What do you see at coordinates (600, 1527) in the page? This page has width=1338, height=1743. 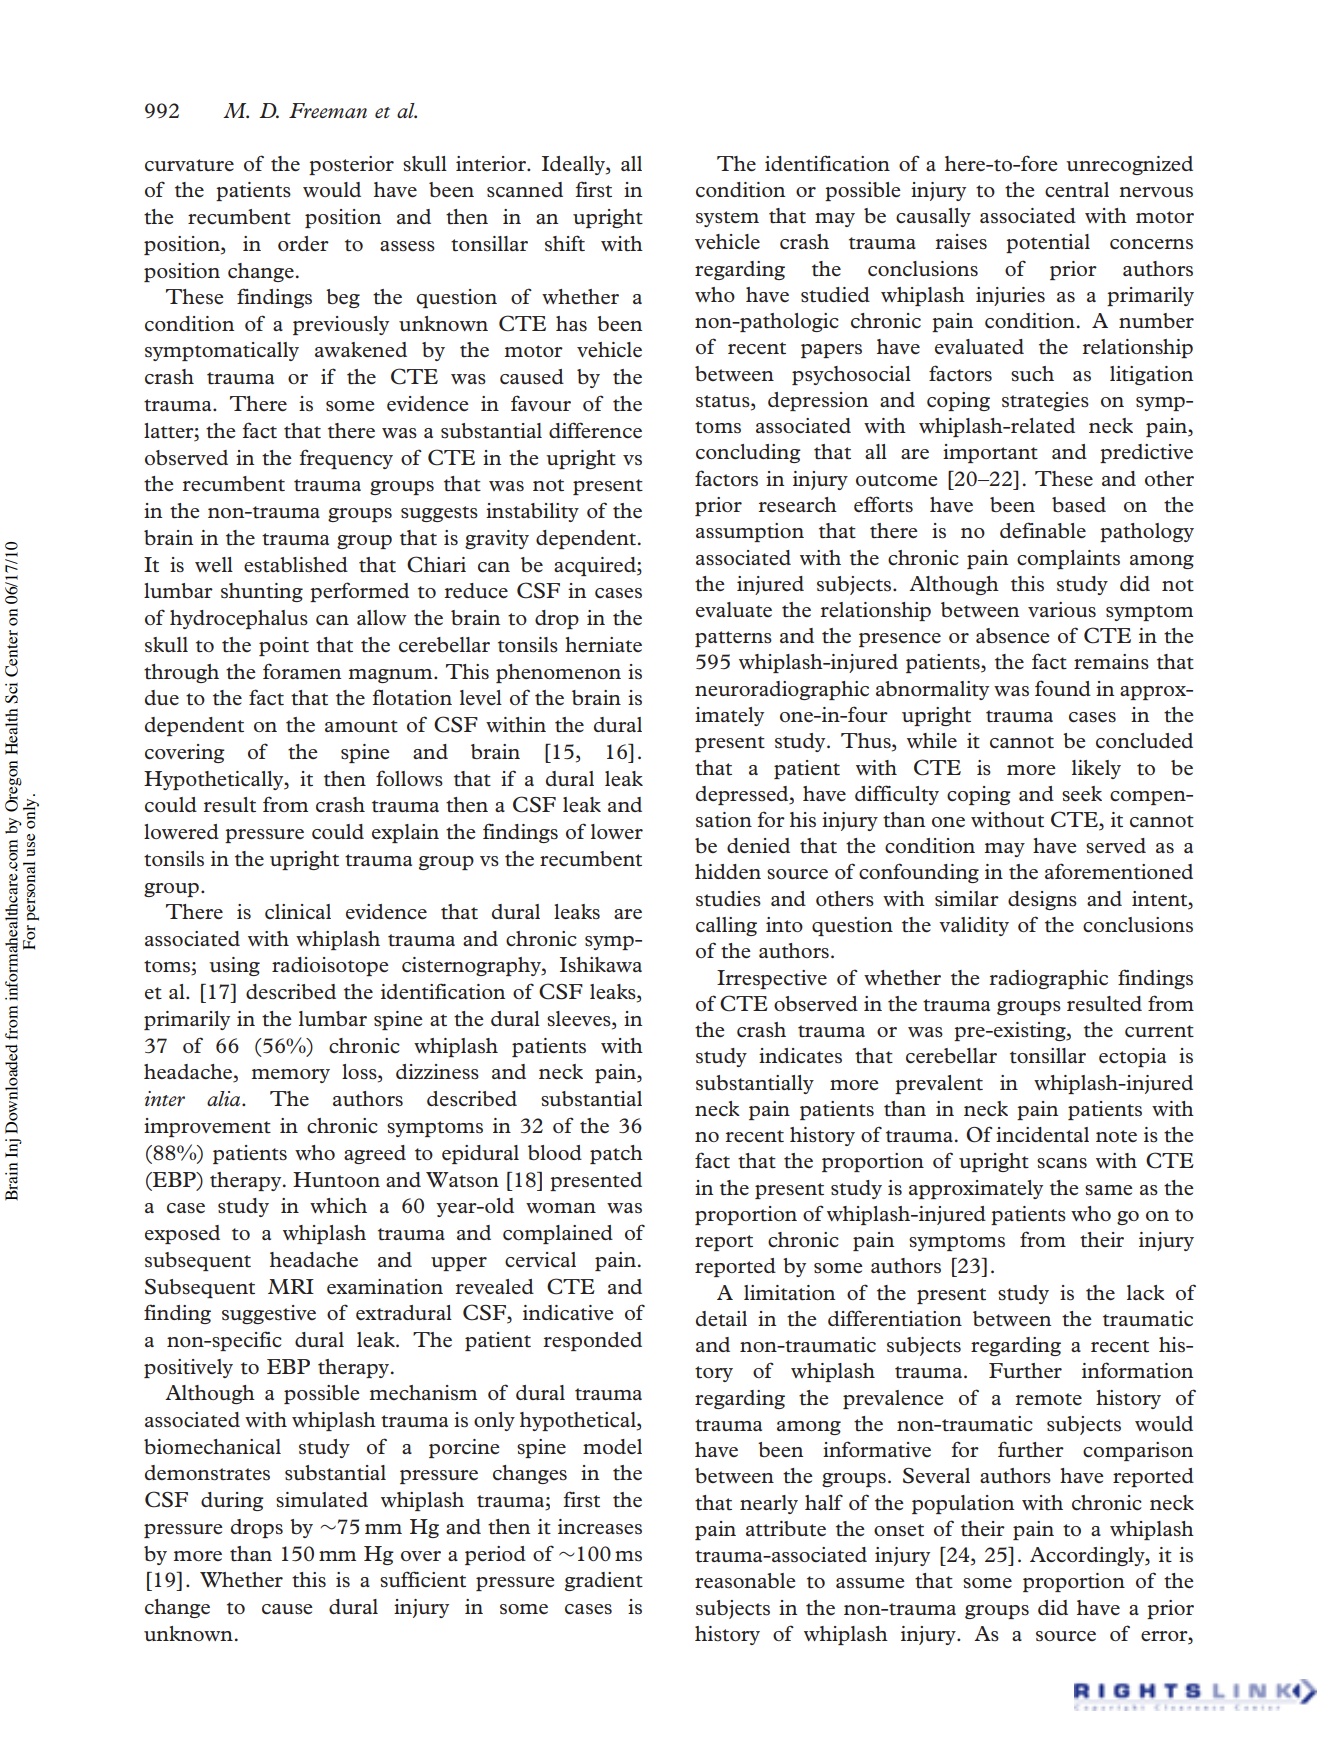 I see `increases` at bounding box center [600, 1527].
